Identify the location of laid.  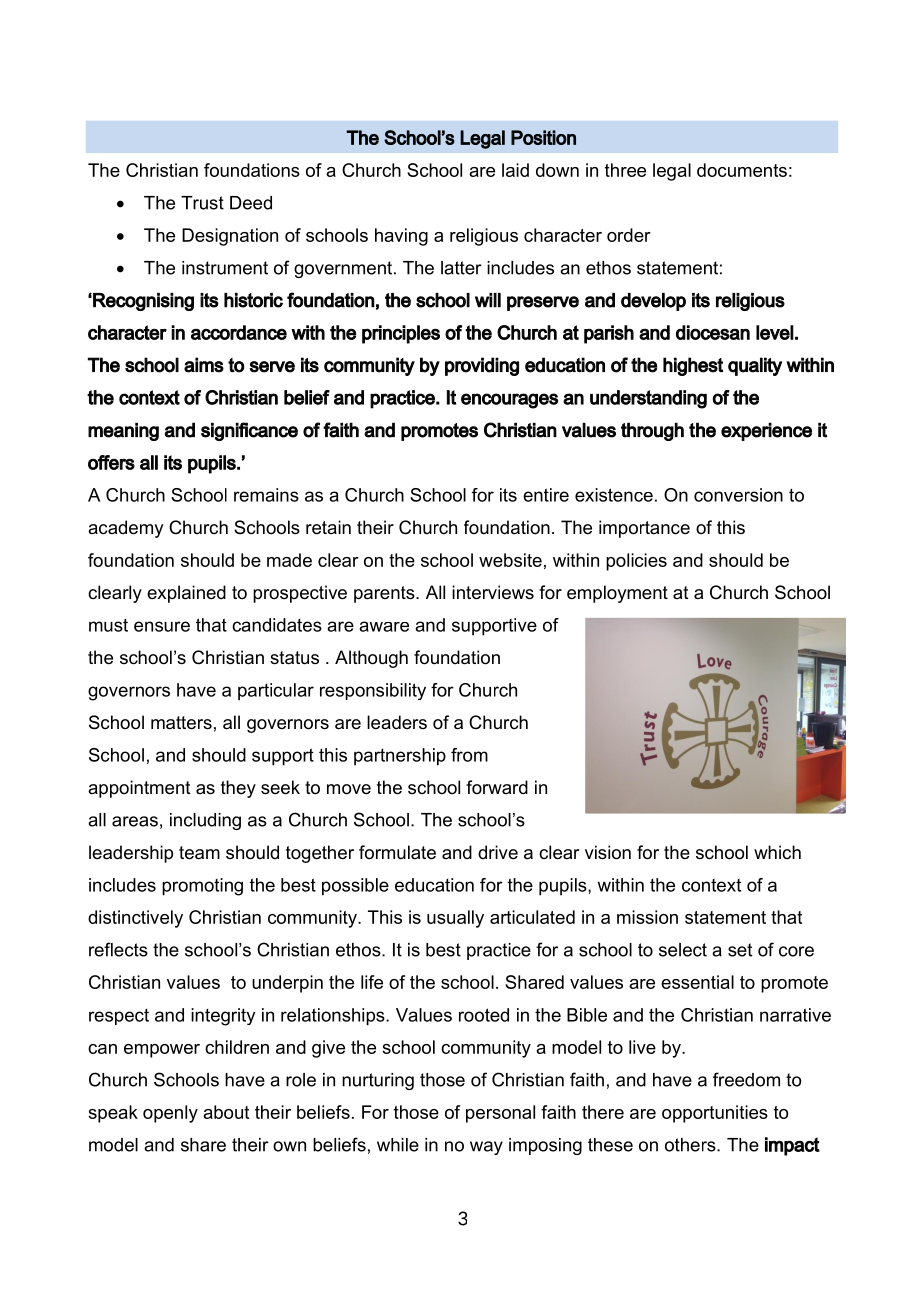
(515, 170).
